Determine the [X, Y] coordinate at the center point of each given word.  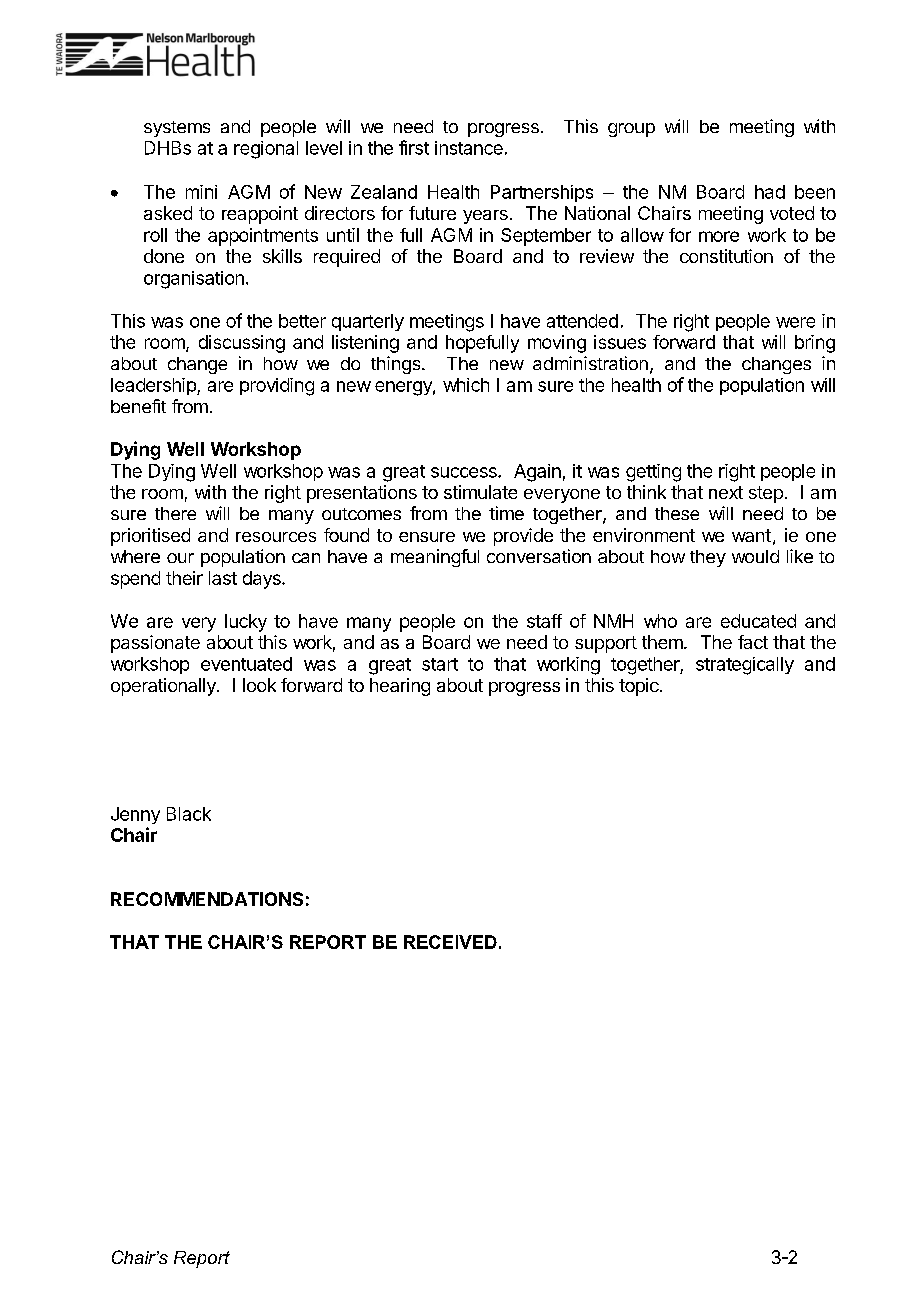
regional [266, 150]
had [770, 192]
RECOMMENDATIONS [207, 899]
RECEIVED [450, 942]
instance [469, 148]
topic [640, 687]
